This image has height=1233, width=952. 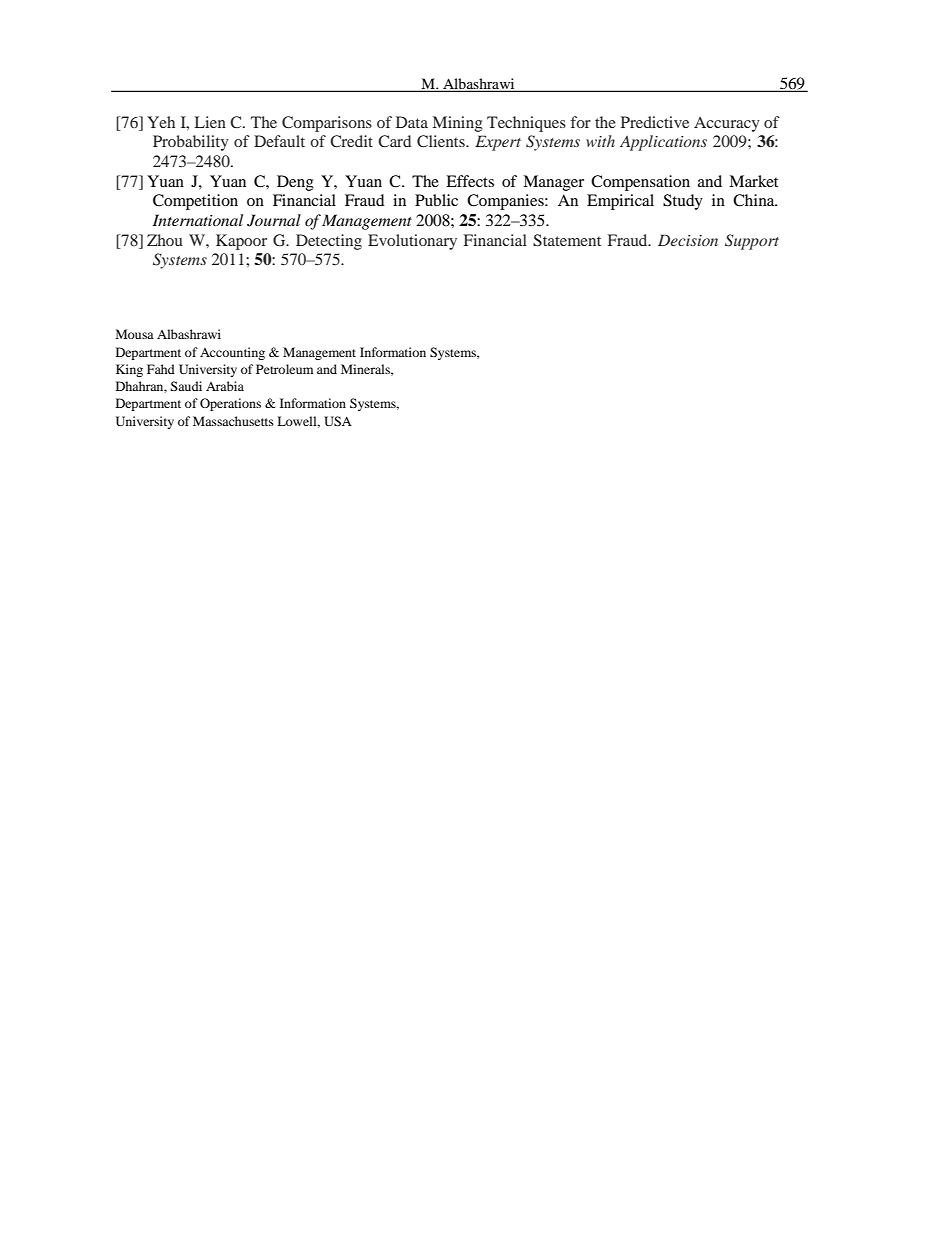 I want to click on Decision, so click(x=688, y=240).
